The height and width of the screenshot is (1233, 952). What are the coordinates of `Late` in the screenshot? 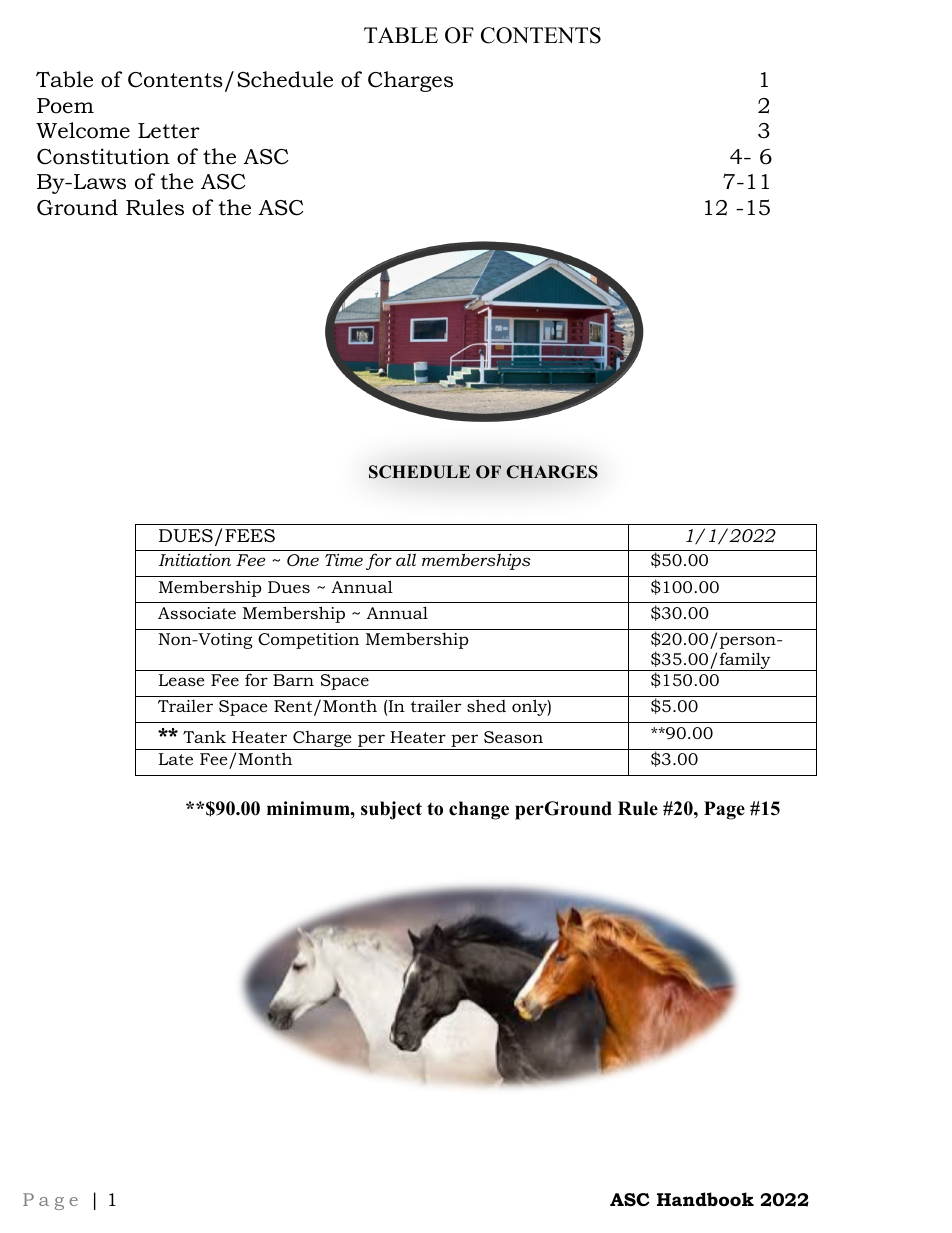 It's located at (176, 759).
